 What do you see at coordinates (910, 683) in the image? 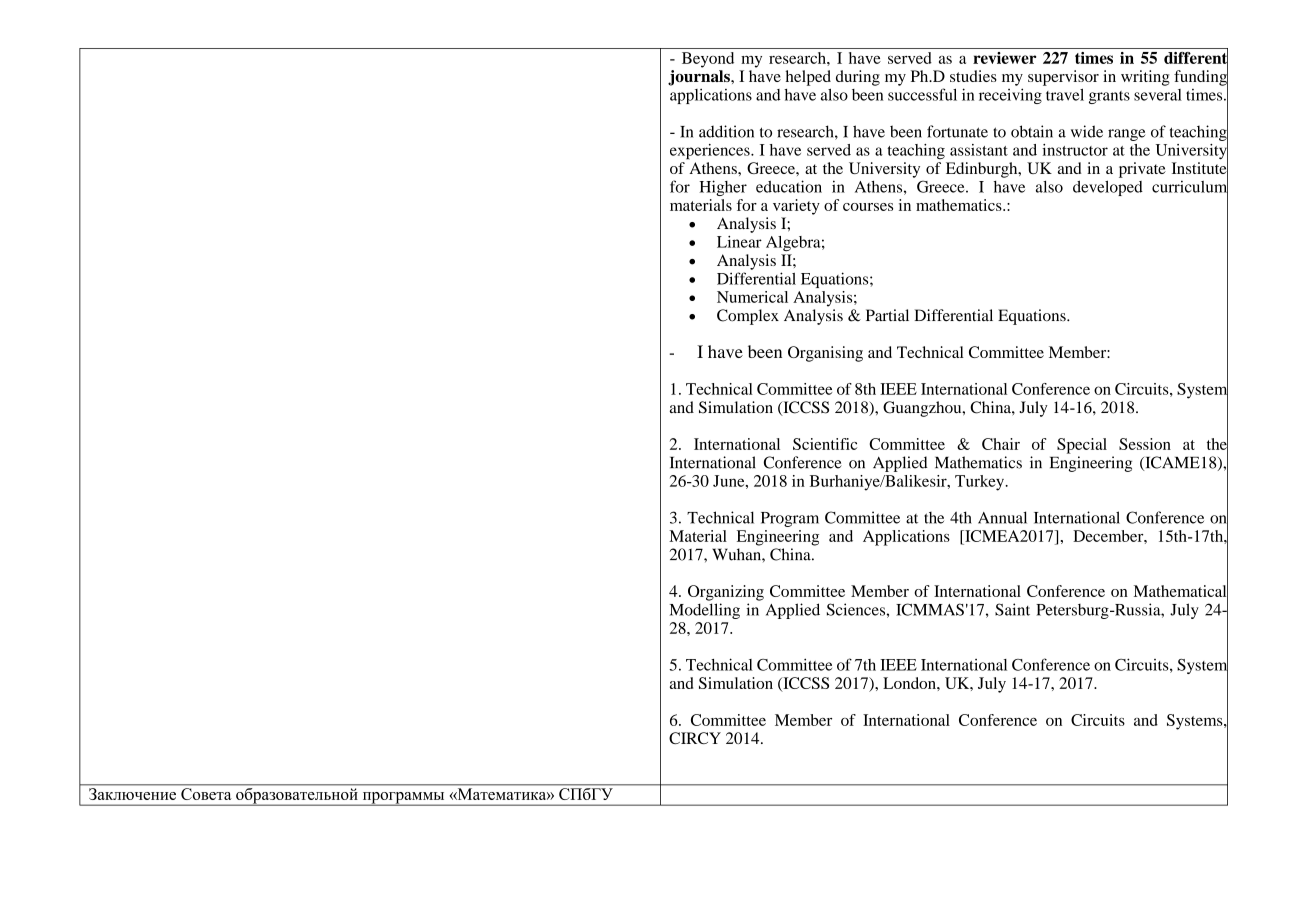
I see `London` at bounding box center [910, 683].
